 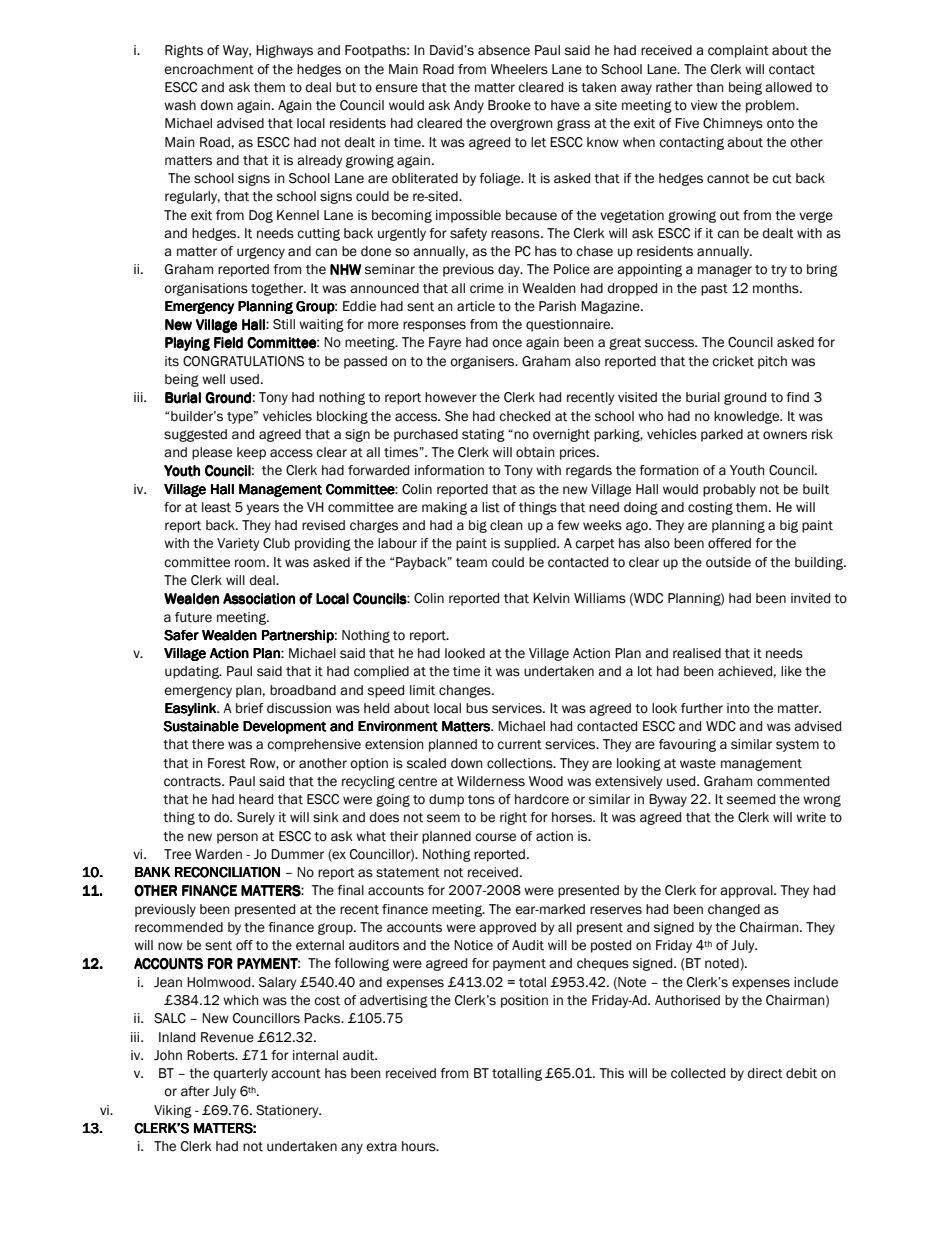 What do you see at coordinates (507, 343) in the document?
I see `once` at bounding box center [507, 343].
